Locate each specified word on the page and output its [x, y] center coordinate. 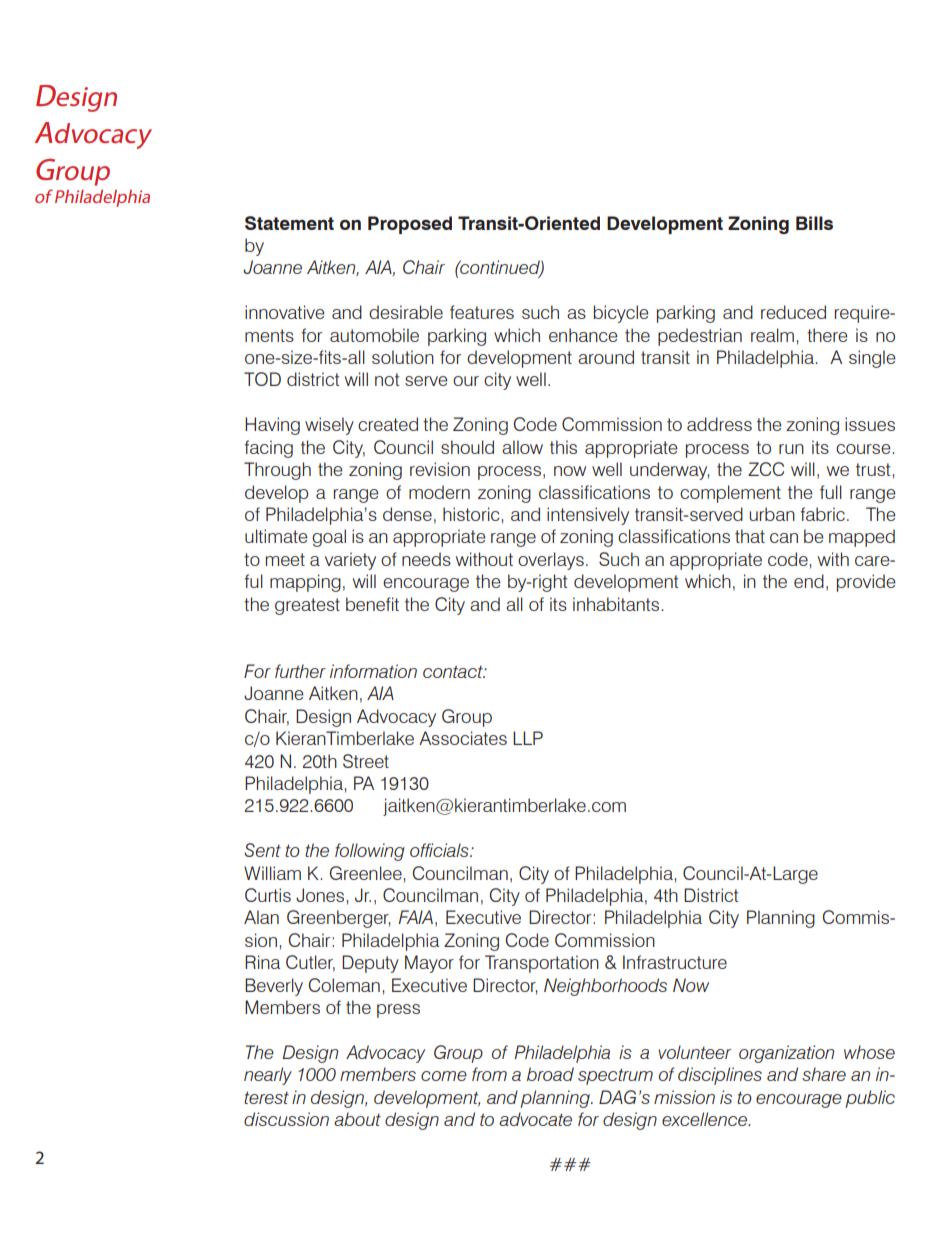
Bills [814, 223]
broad [550, 1074]
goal [329, 538]
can [784, 538]
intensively [588, 516]
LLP [528, 738]
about [357, 1119]
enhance [583, 335]
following [370, 852]
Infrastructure [675, 962]
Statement [289, 223]
